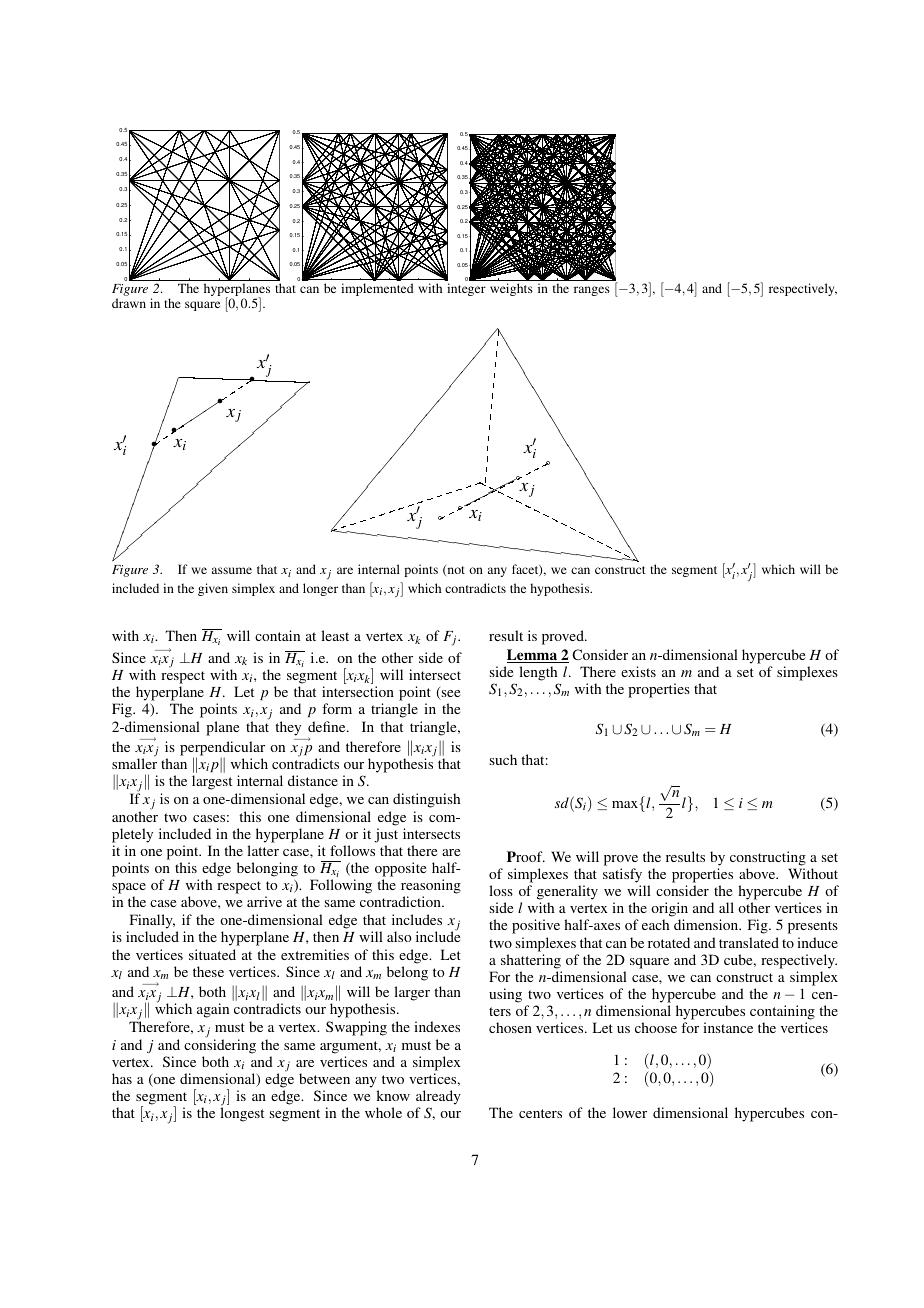 This screenshot has width=924, height=1308. I want to click on integer, so click(466, 289).
